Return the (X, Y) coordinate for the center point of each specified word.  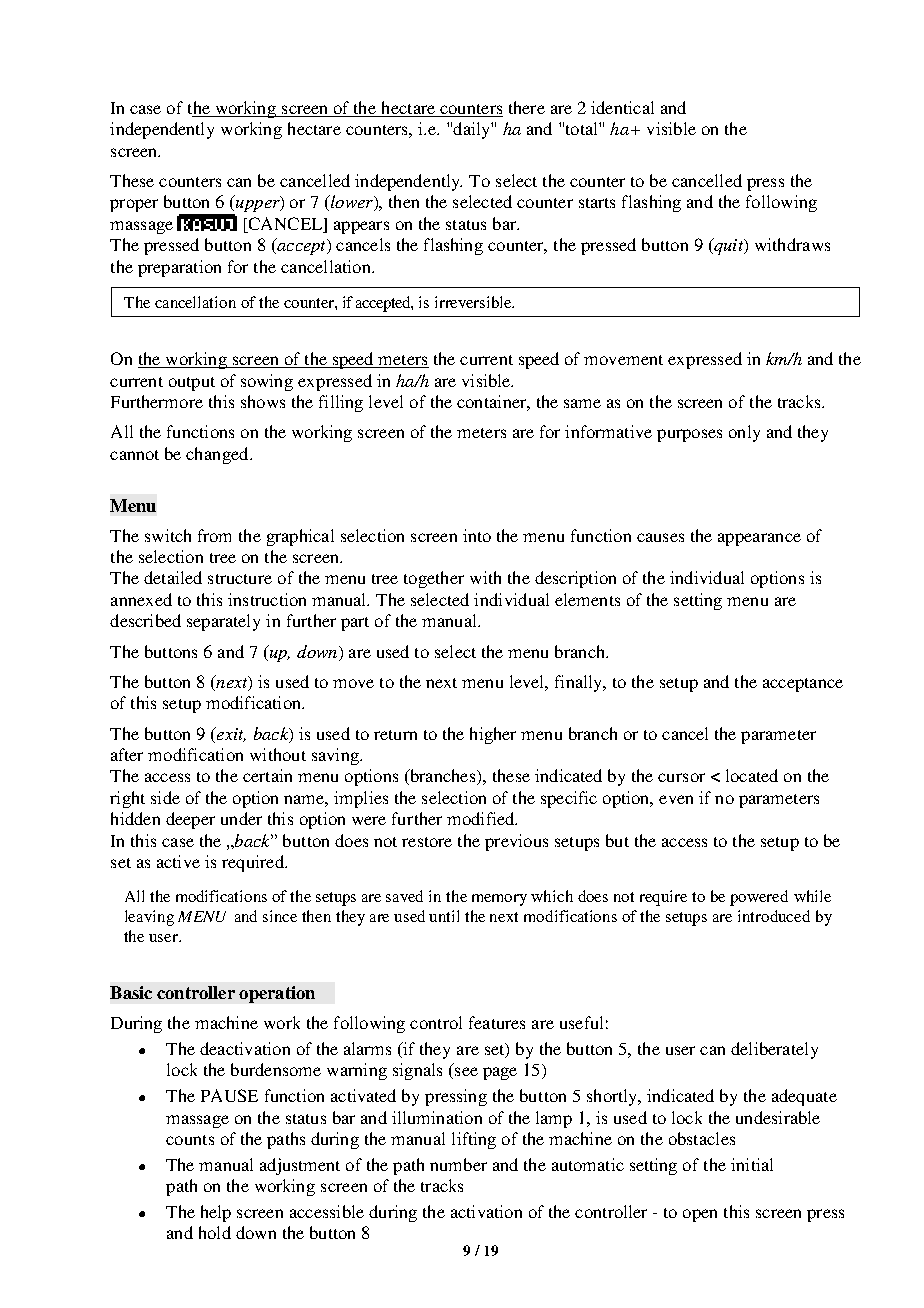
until (444, 916)
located (752, 775)
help (216, 1213)
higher (493, 735)
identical (622, 107)
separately (223, 622)
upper (259, 206)
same (582, 403)
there (527, 107)
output (192, 384)
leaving (149, 918)
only (744, 433)
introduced (774, 916)
